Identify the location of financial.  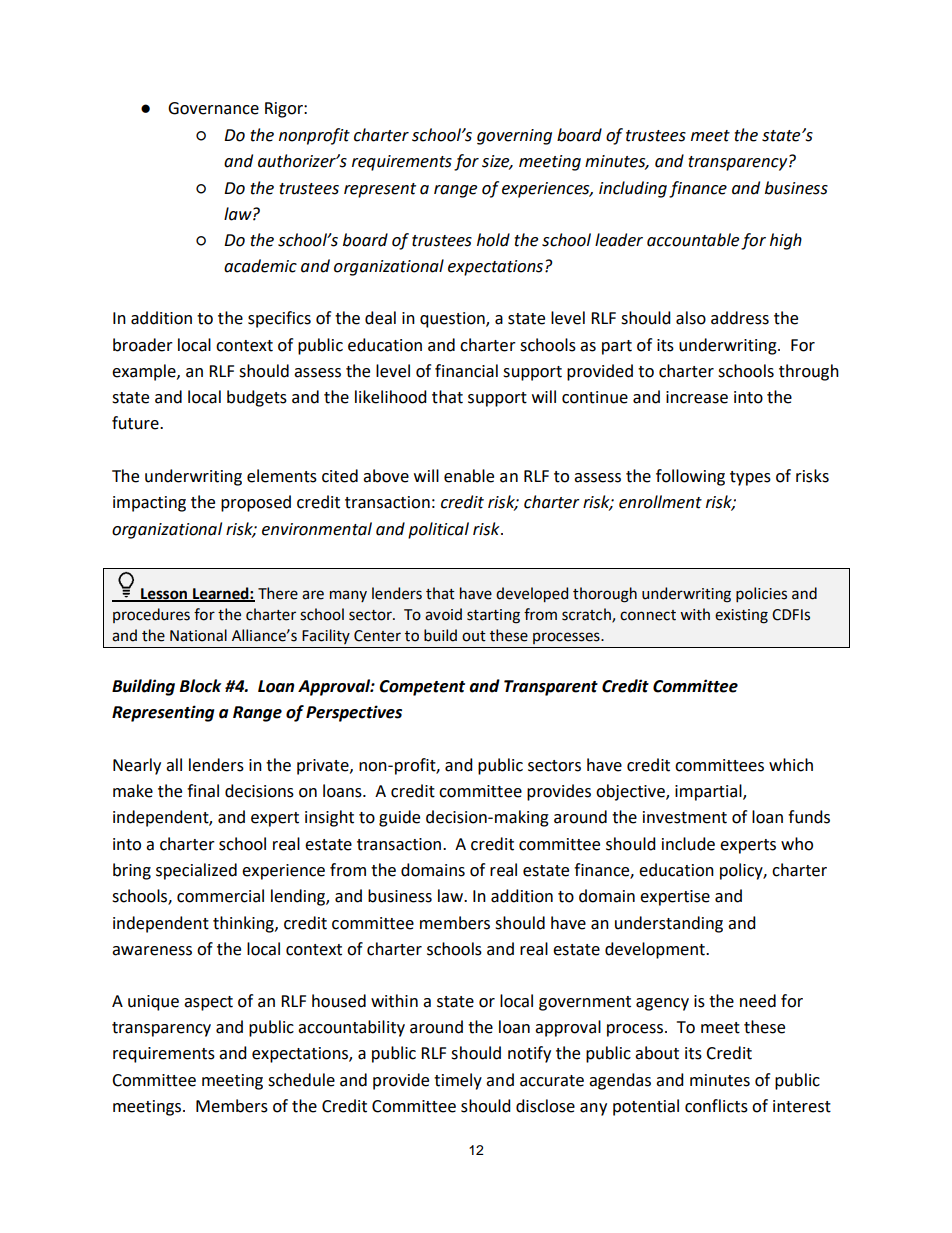
(466, 371).
